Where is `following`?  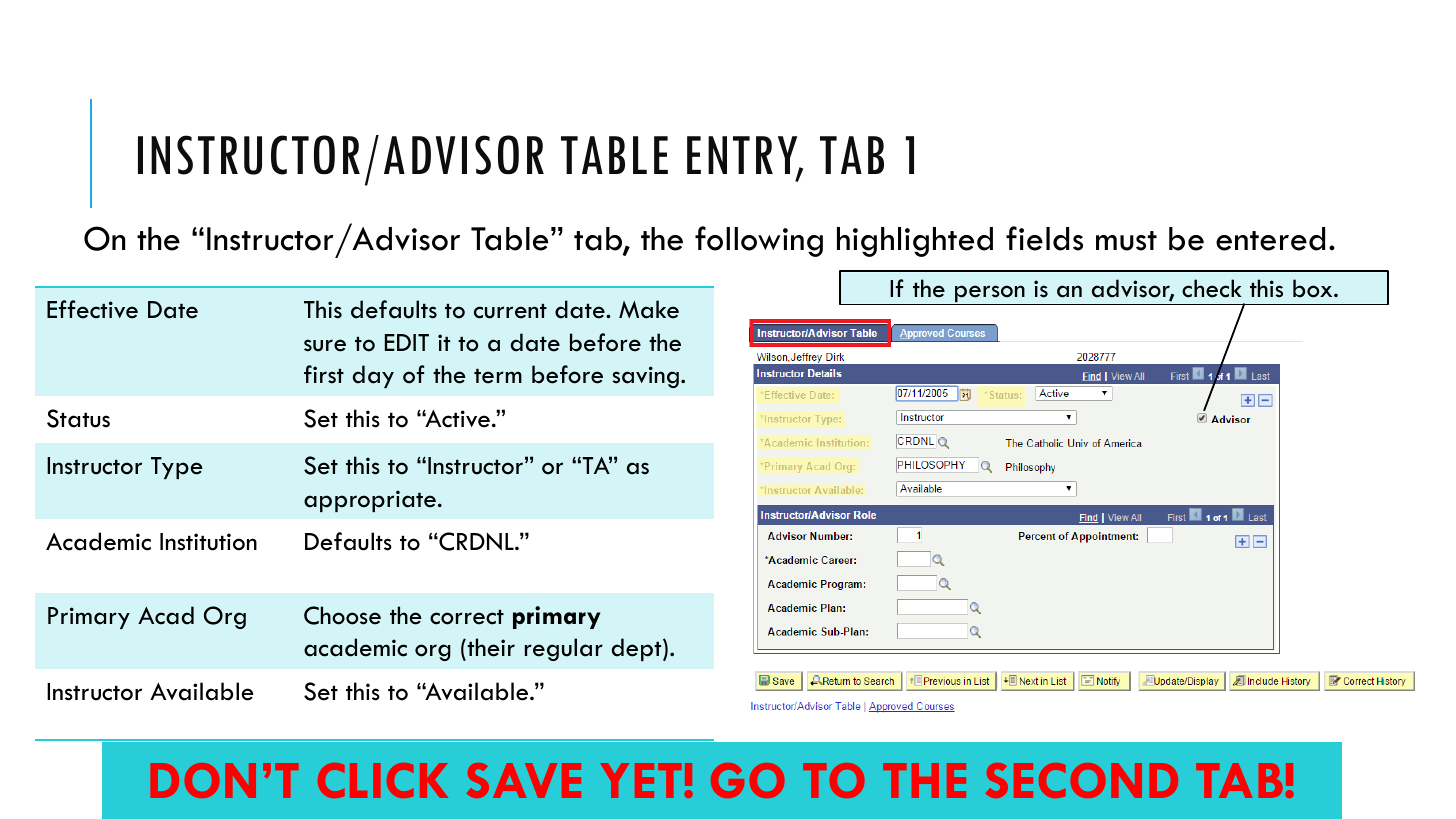 following is located at coordinates (759, 241).
